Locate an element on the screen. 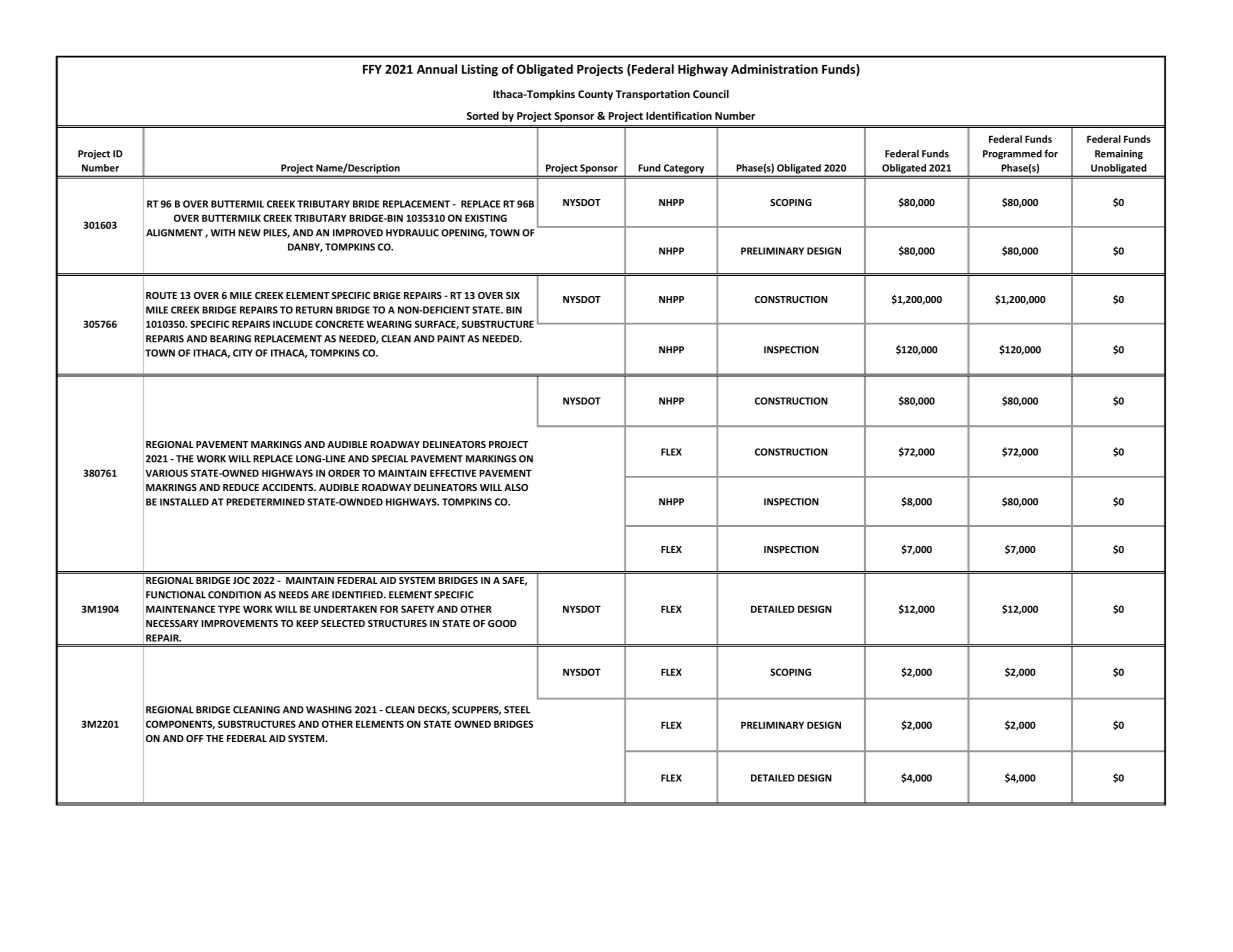 This screenshot has height=952, width=1233. ALSO is located at coordinates (516, 487).
